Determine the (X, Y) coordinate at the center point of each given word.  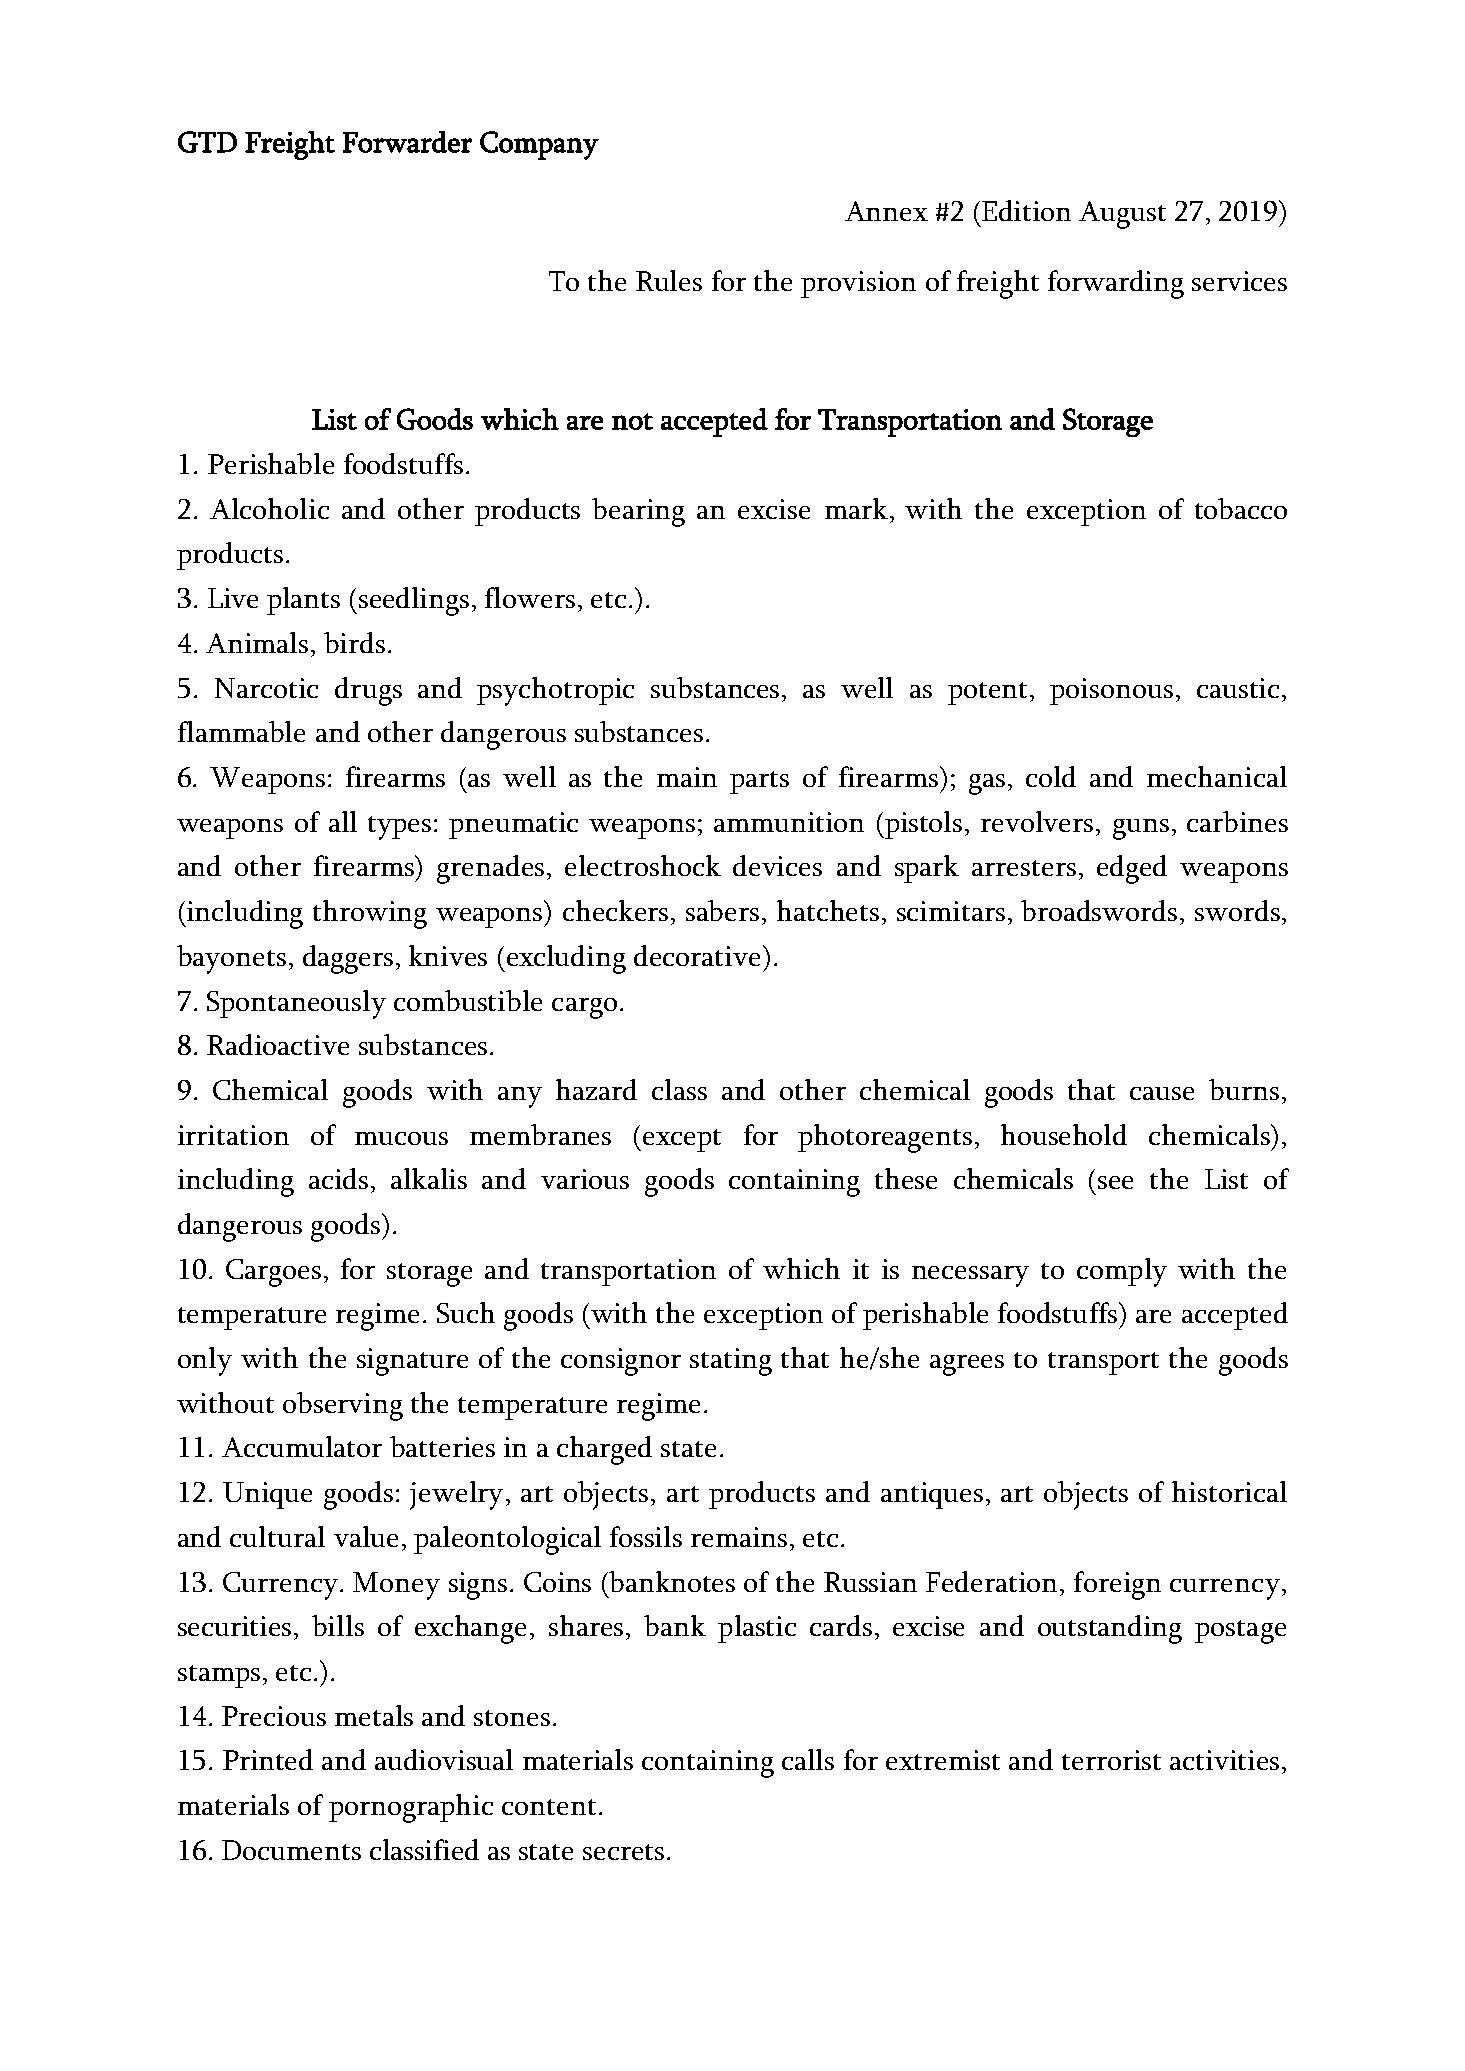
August (1122, 215)
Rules (669, 280)
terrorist (1111, 1760)
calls (808, 1759)
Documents (291, 1850)
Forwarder (407, 142)
